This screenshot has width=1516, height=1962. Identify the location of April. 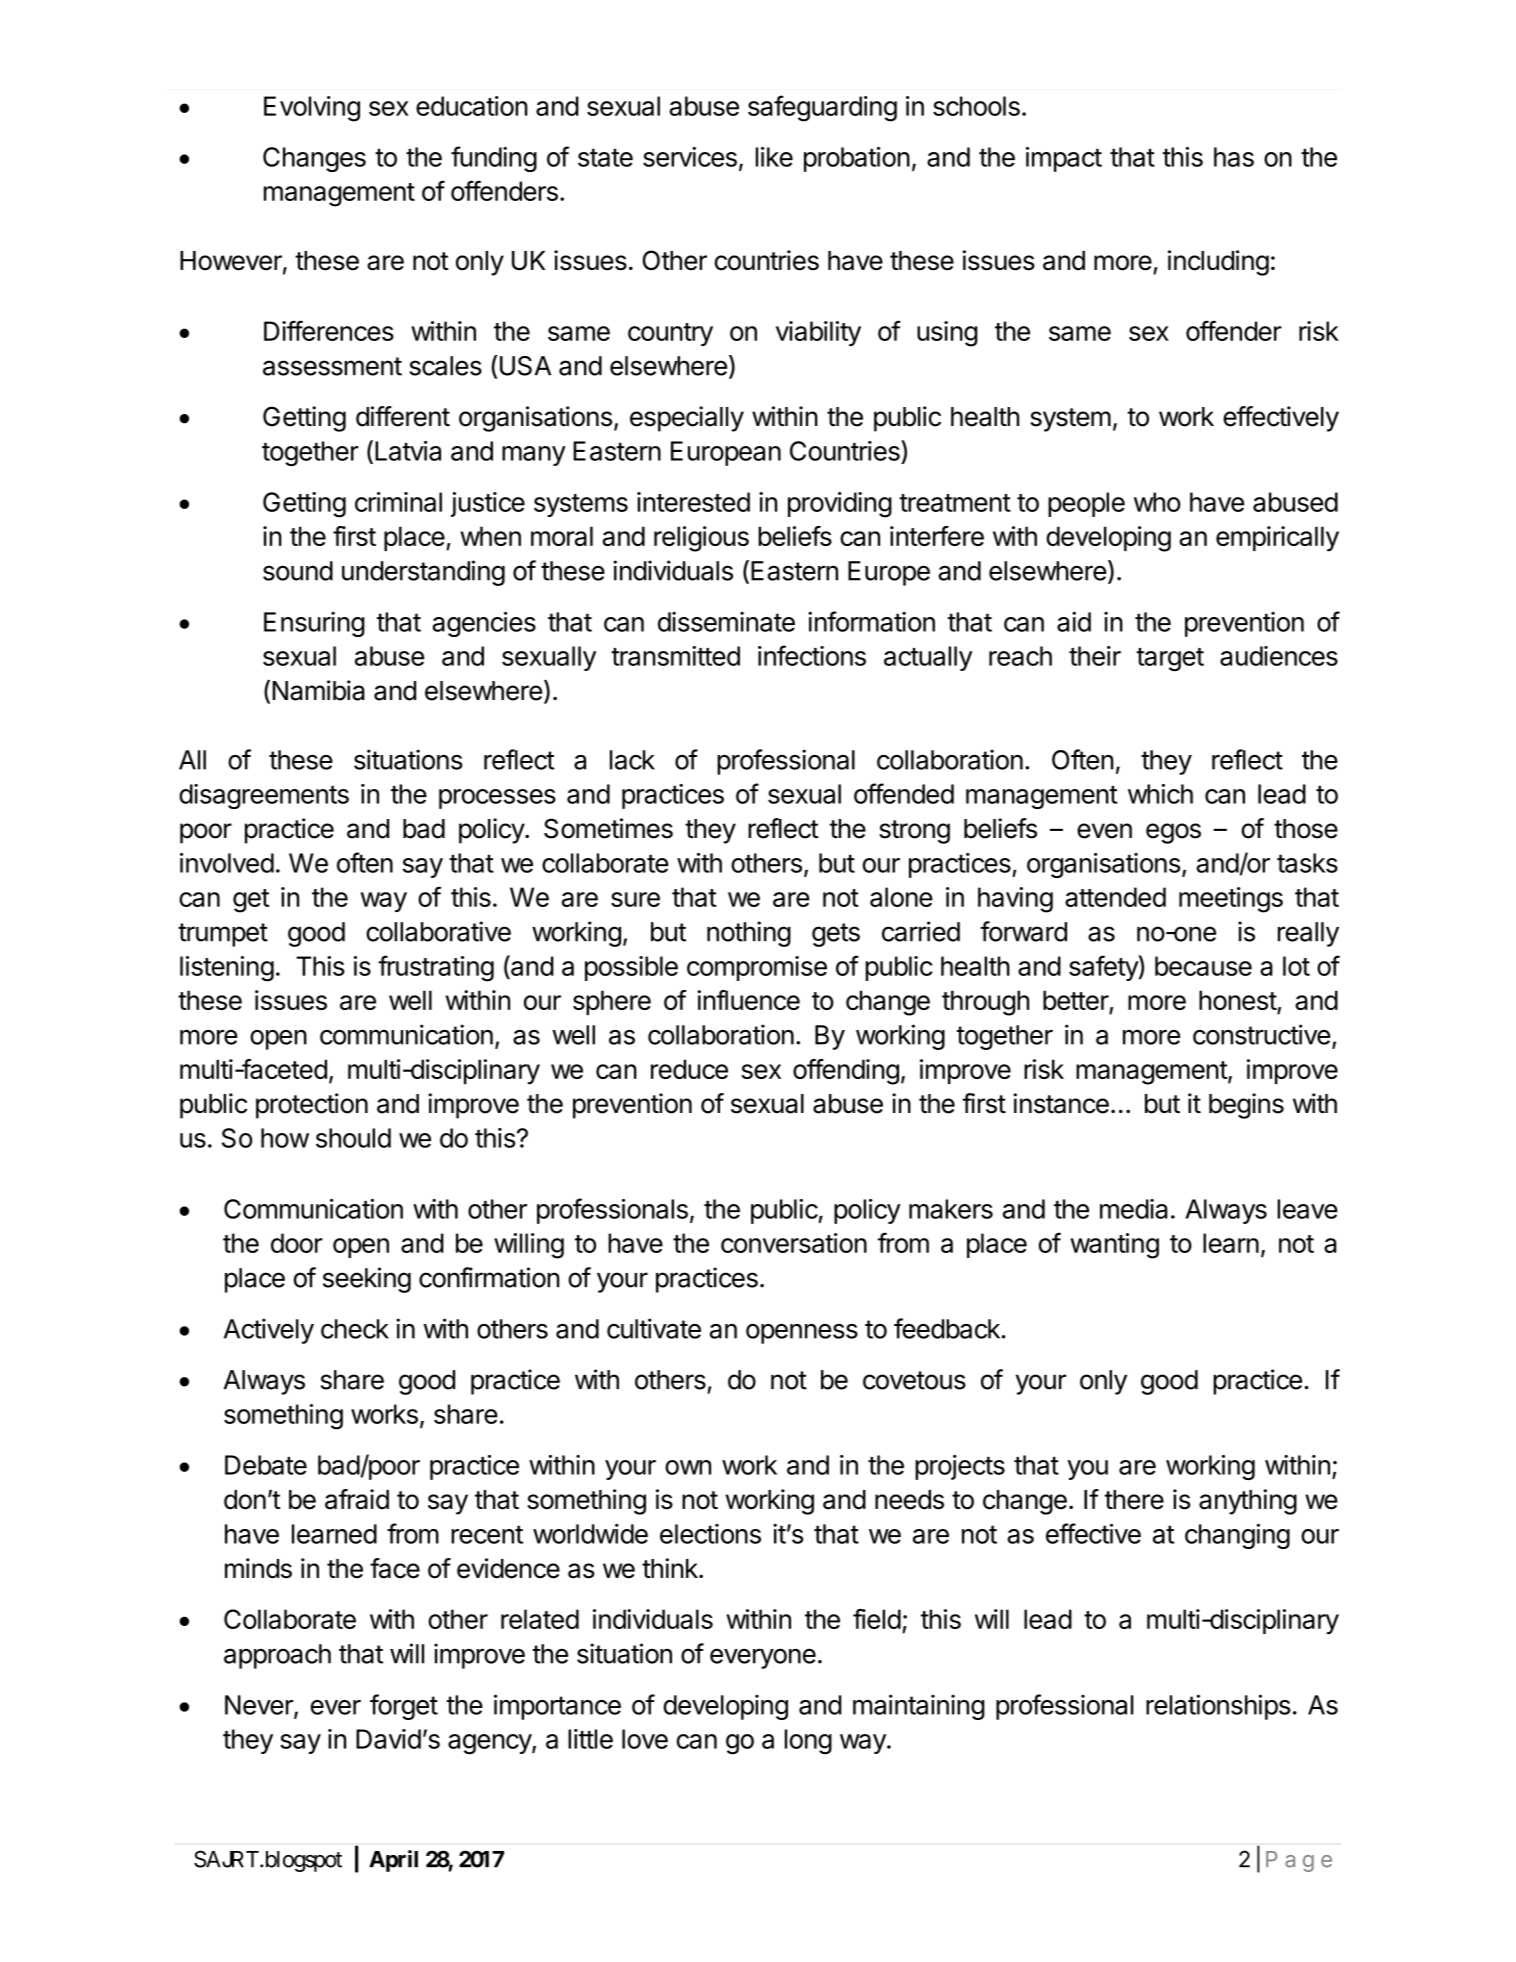
(393, 1861).
